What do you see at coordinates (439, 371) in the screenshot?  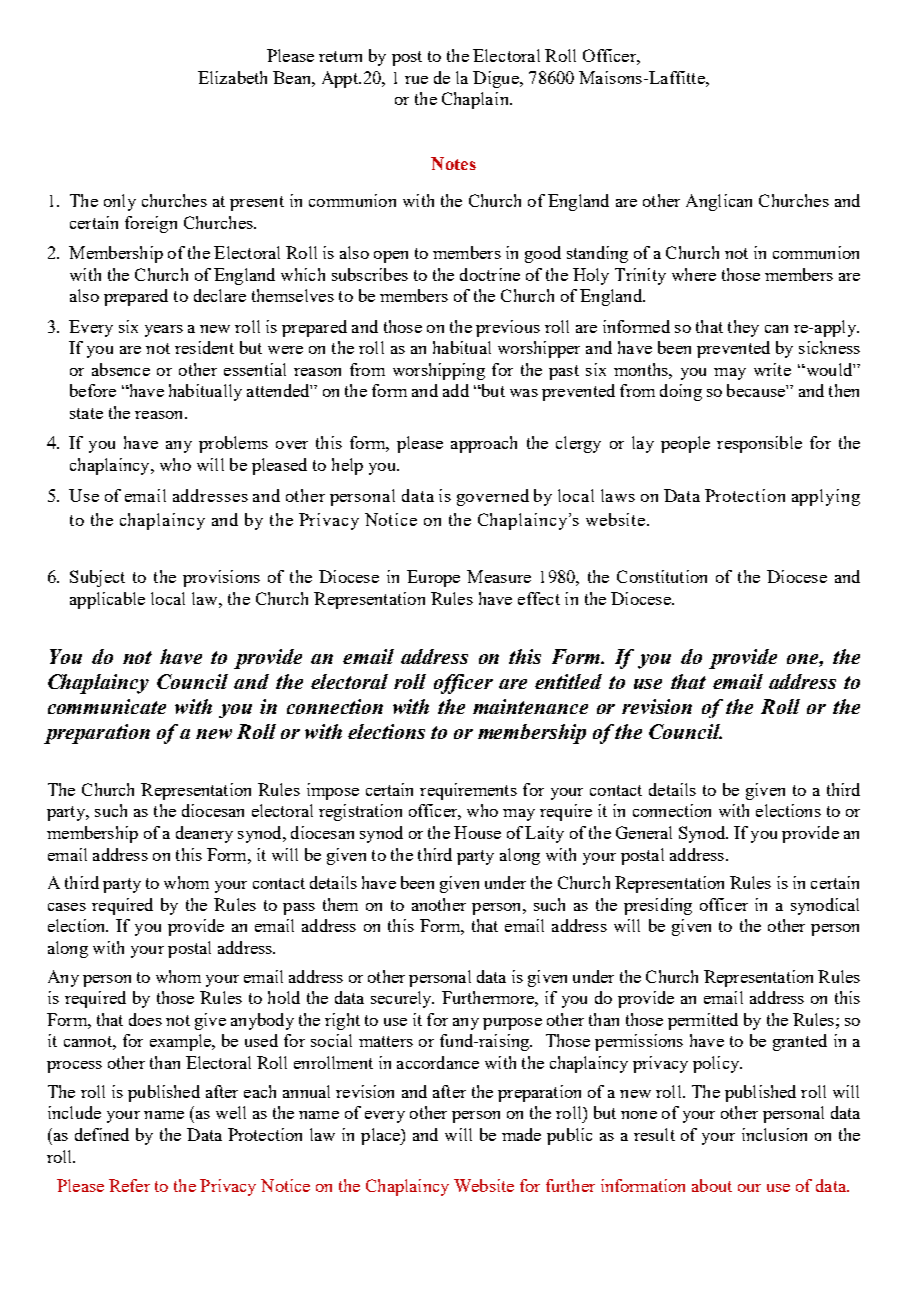 I see `worshipping` at bounding box center [439, 371].
